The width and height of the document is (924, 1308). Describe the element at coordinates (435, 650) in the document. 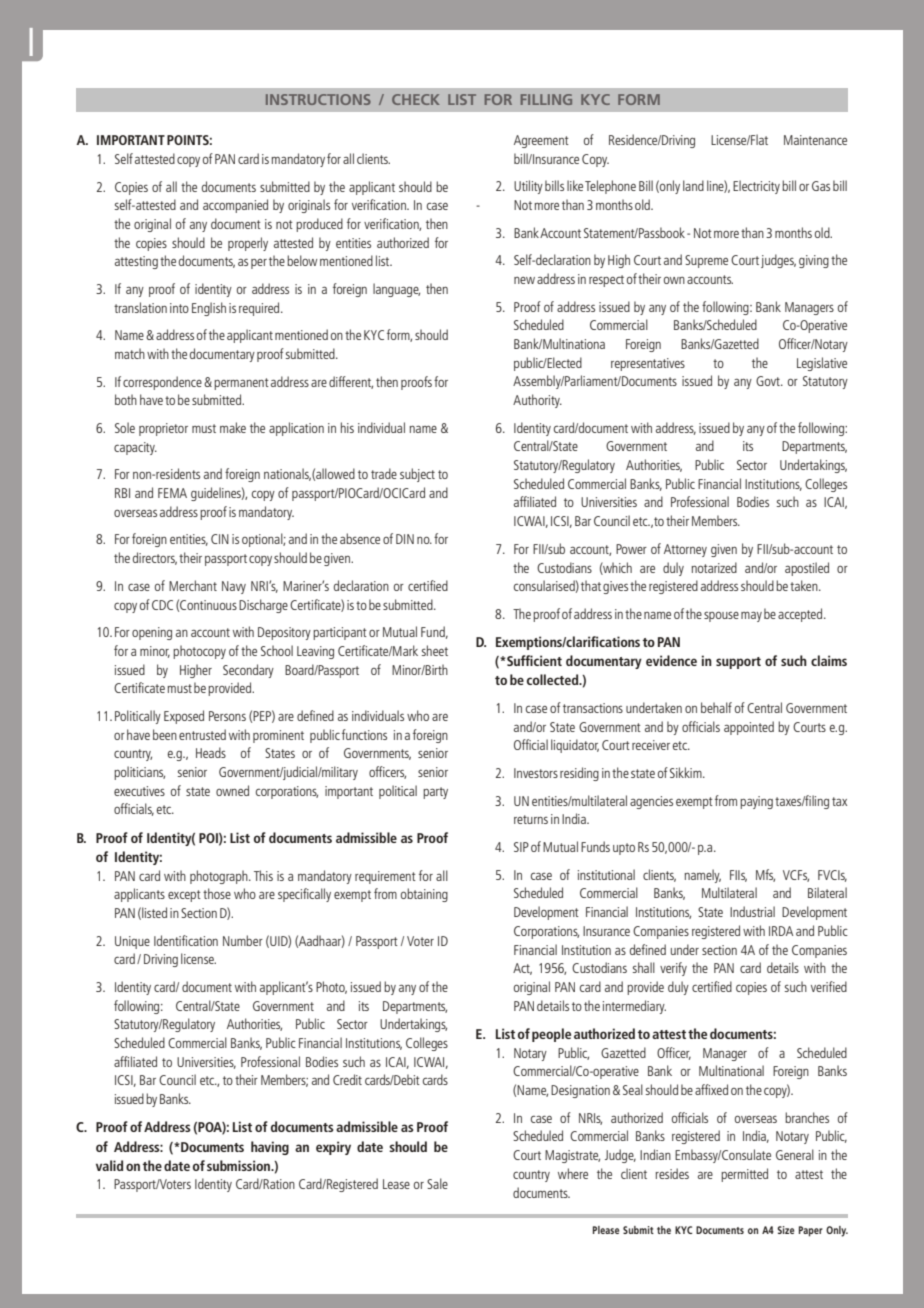

I see `sheet` at that location.
